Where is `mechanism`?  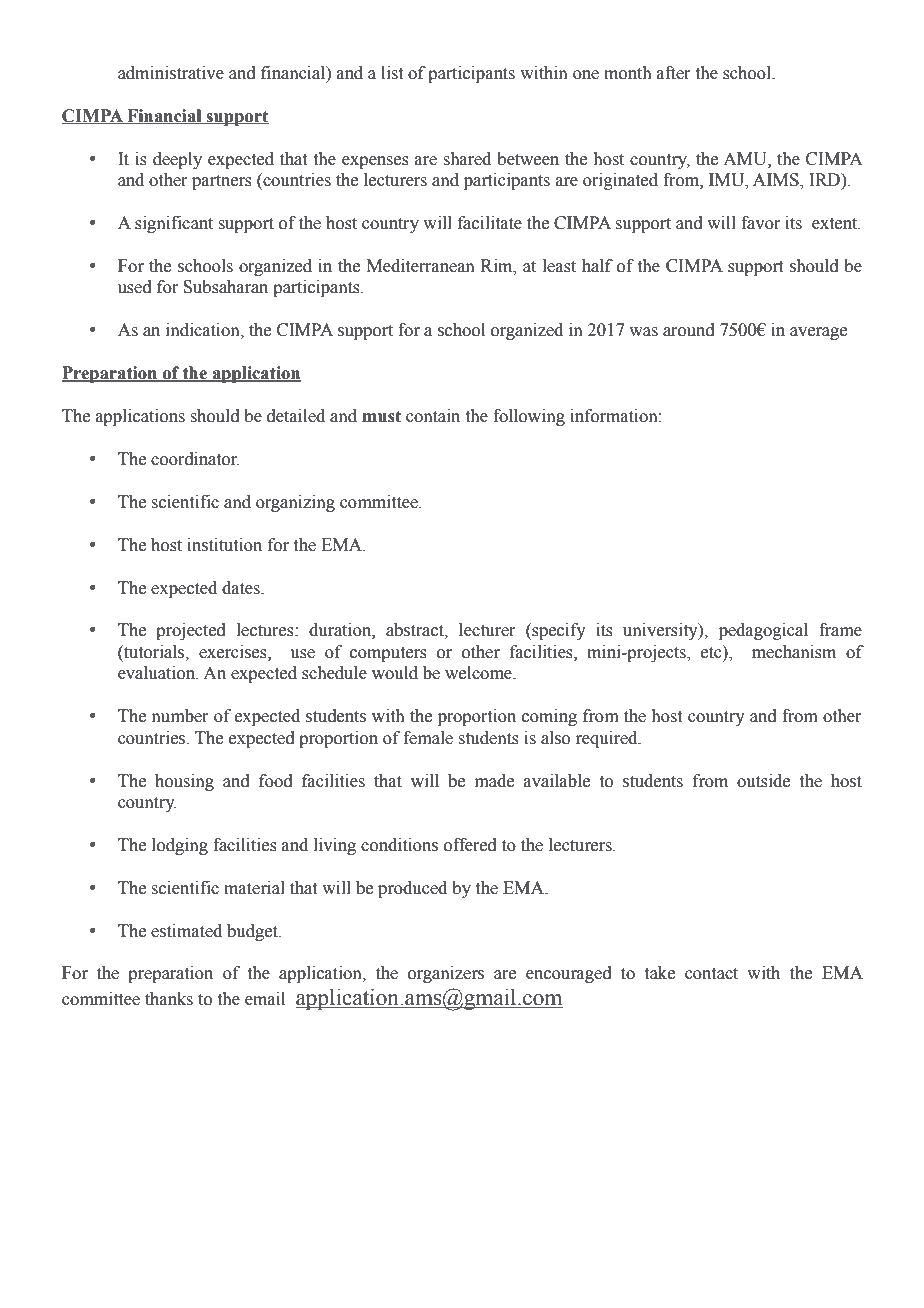
mechanism is located at coordinates (794, 652).
